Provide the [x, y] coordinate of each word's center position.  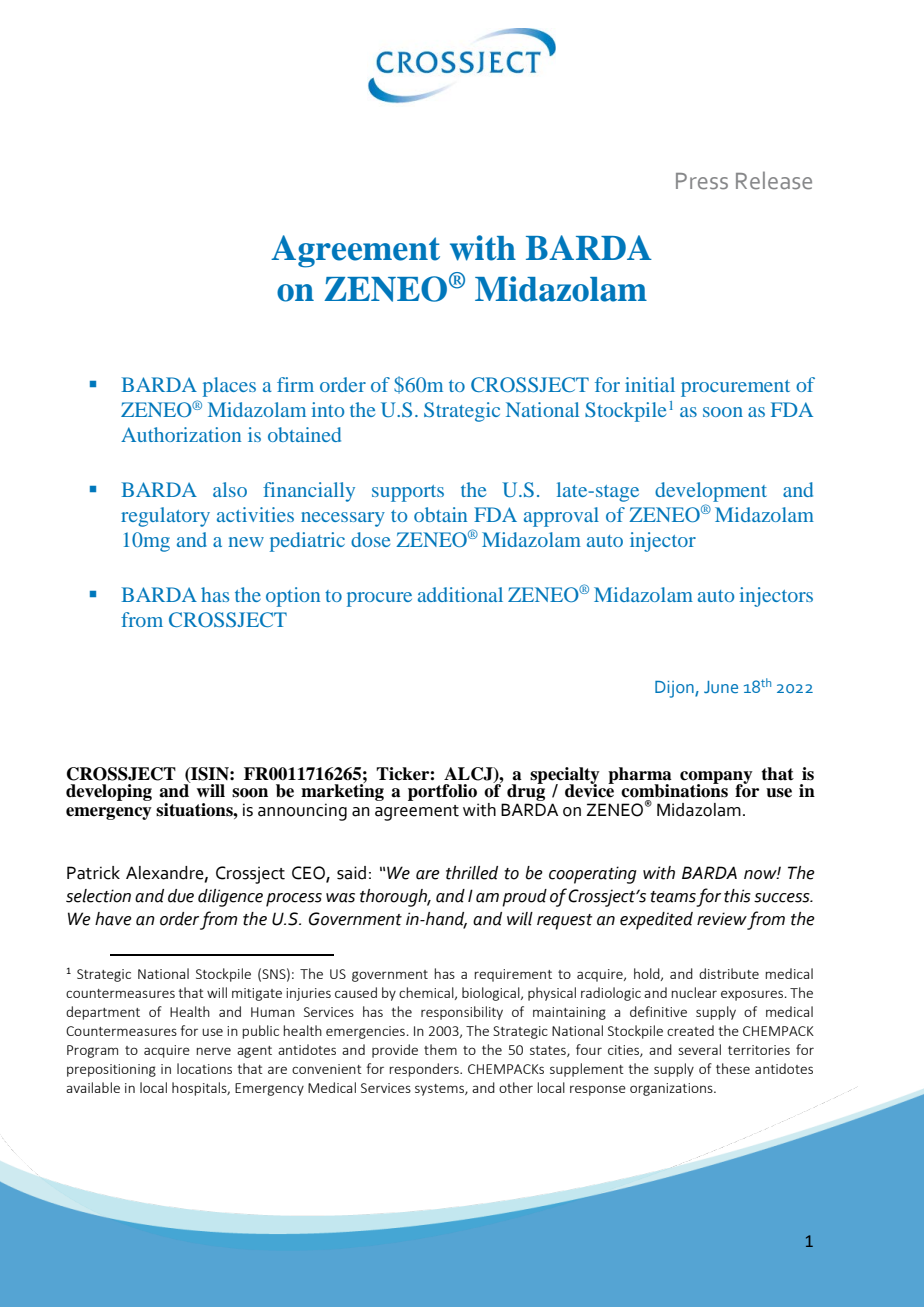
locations [204, 1068]
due [181, 896]
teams [673, 897]
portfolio [442, 792]
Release [774, 180]
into [328, 409]
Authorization [181, 434]
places [229, 387]
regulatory [165, 517]
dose [370, 539]
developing [109, 792]
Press [702, 181]
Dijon [675, 689]
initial [650, 384]
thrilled [472, 873]
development [711, 492]
